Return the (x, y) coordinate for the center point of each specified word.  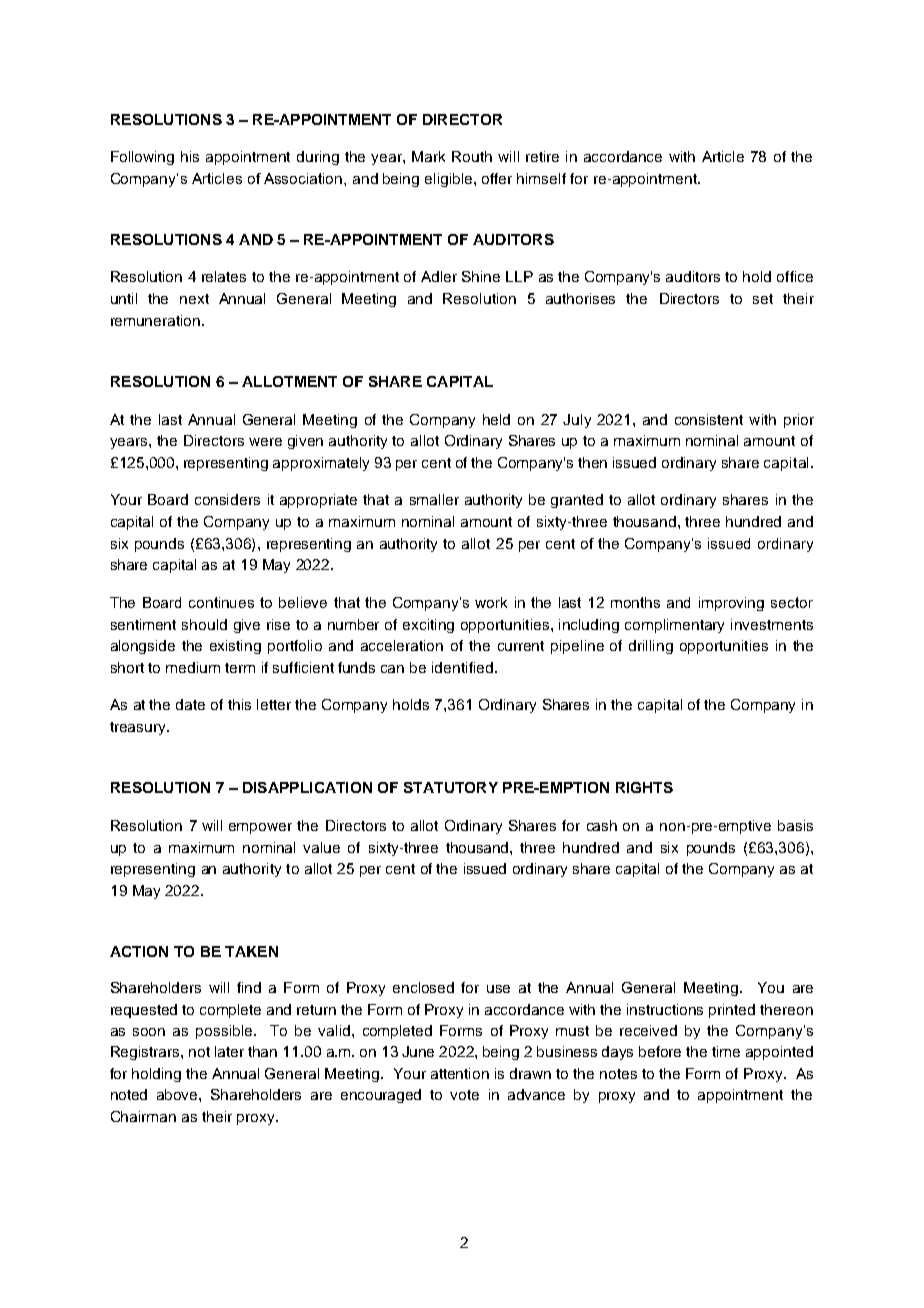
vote (464, 1095)
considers (227, 499)
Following (142, 158)
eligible (450, 180)
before (660, 1051)
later (229, 1051)
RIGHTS (644, 787)
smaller (434, 499)
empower (260, 828)
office (795, 276)
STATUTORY (451, 787)
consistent (709, 419)
